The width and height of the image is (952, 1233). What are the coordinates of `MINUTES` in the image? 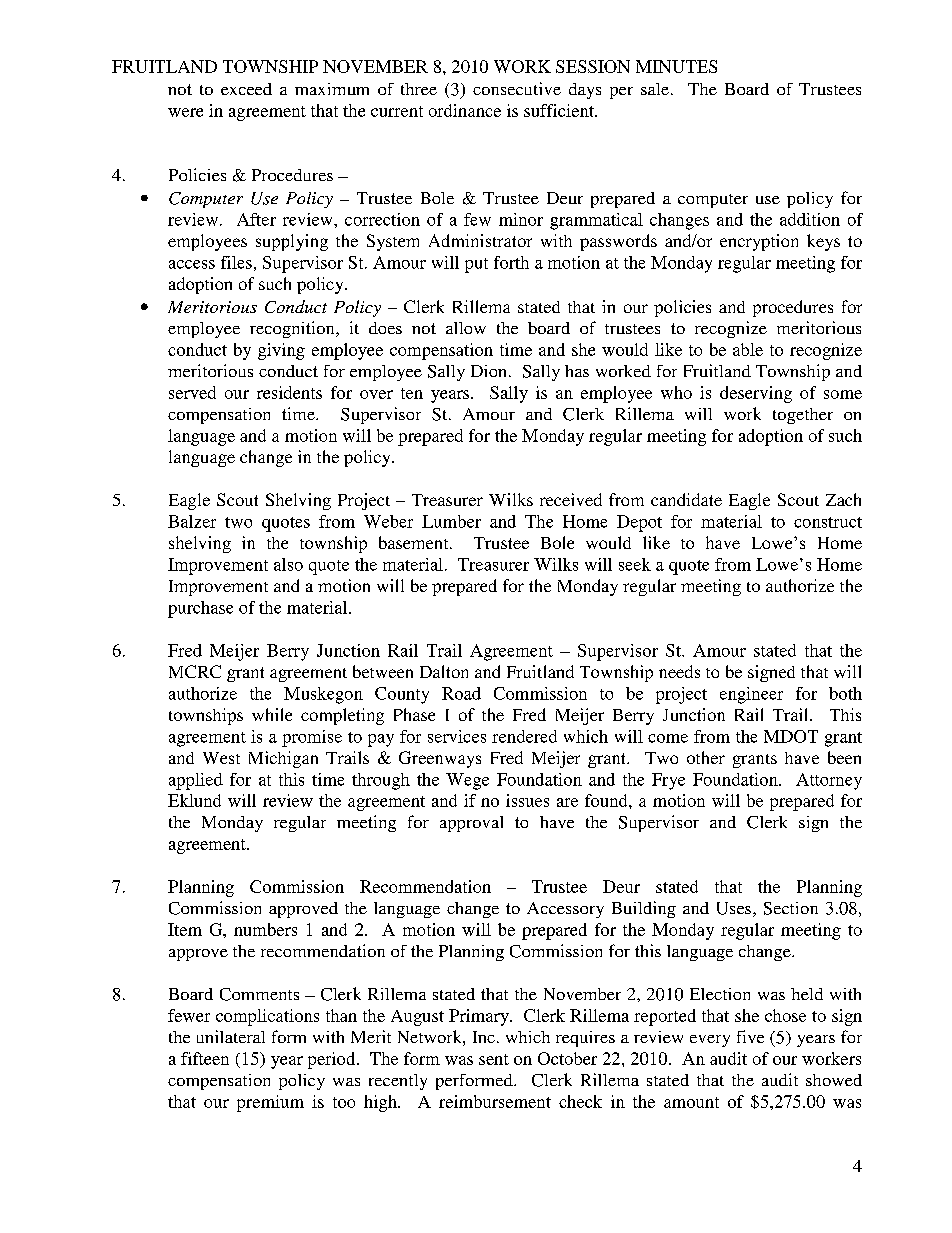 It's located at (676, 66).
